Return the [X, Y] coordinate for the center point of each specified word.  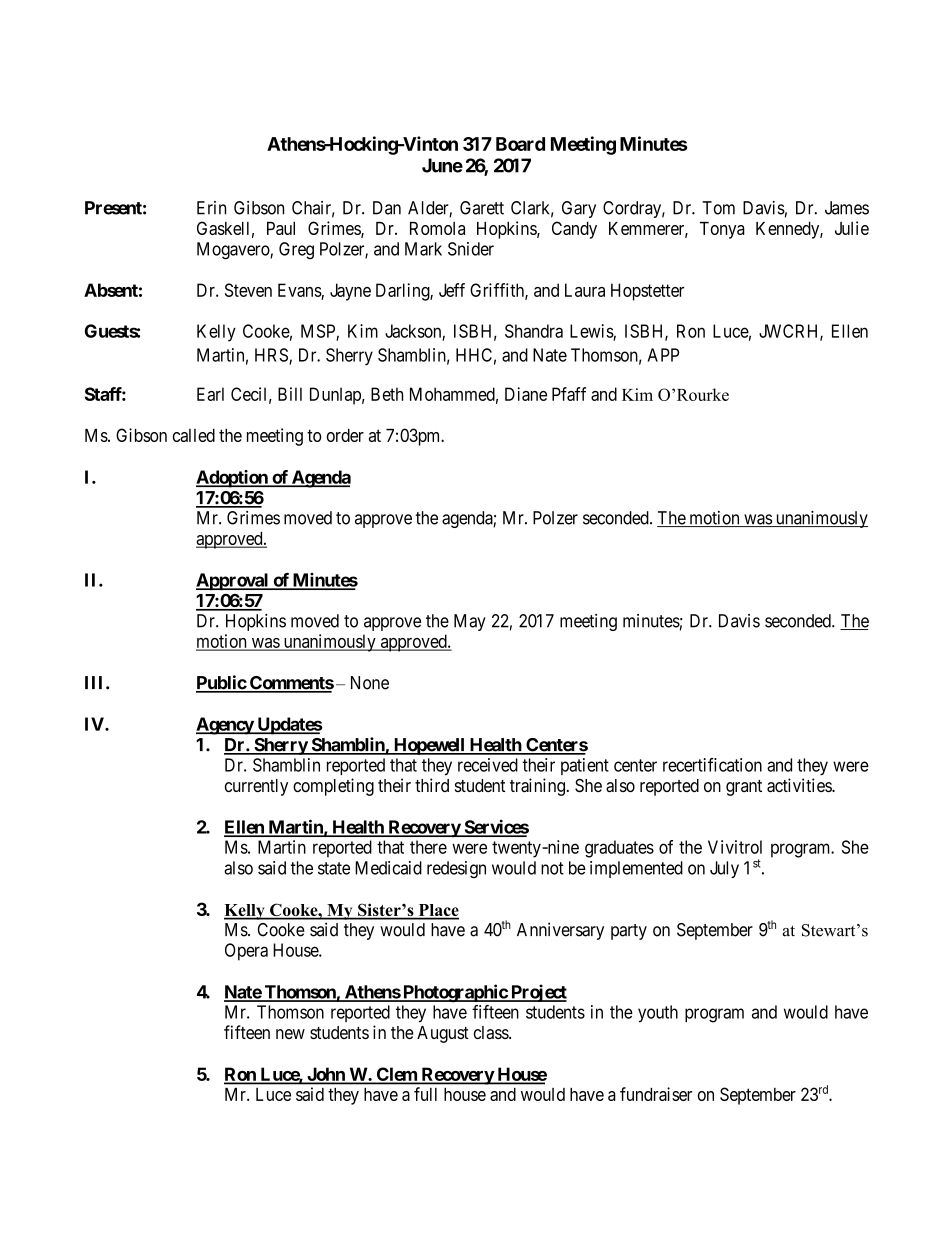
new [290, 1034]
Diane [526, 394]
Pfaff [569, 394]
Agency [225, 726]
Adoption [233, 479]
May [470, 622]
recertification [712, 765]
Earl [210, 394]
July [724, 869]
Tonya [722, 230]
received [488, 765]
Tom [718, 208]
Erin [211, 208]
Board [520, 144]
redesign [456, 870]
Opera [246, 952]
